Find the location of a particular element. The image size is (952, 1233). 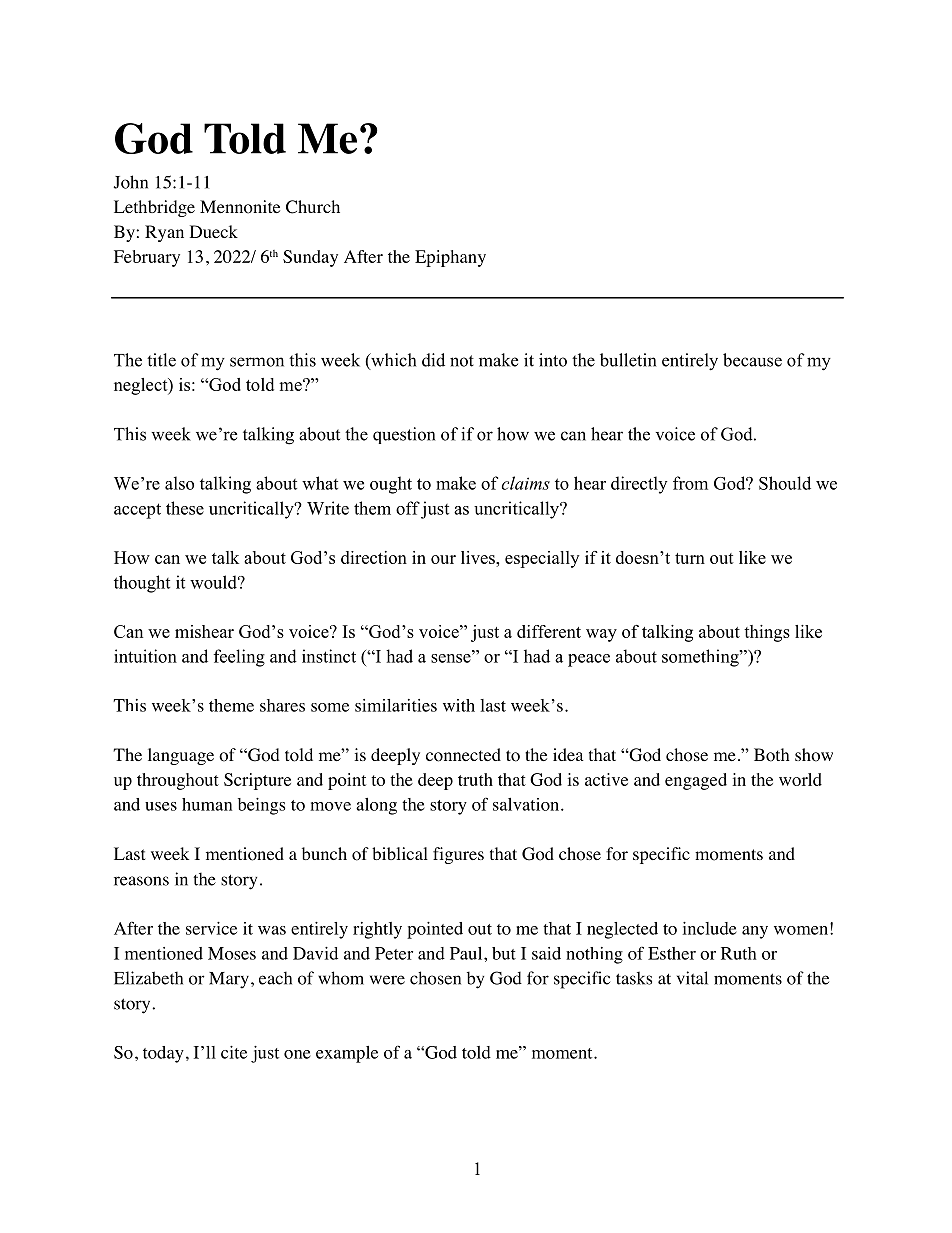

Mennonite is located at coordinates (240, 207).
